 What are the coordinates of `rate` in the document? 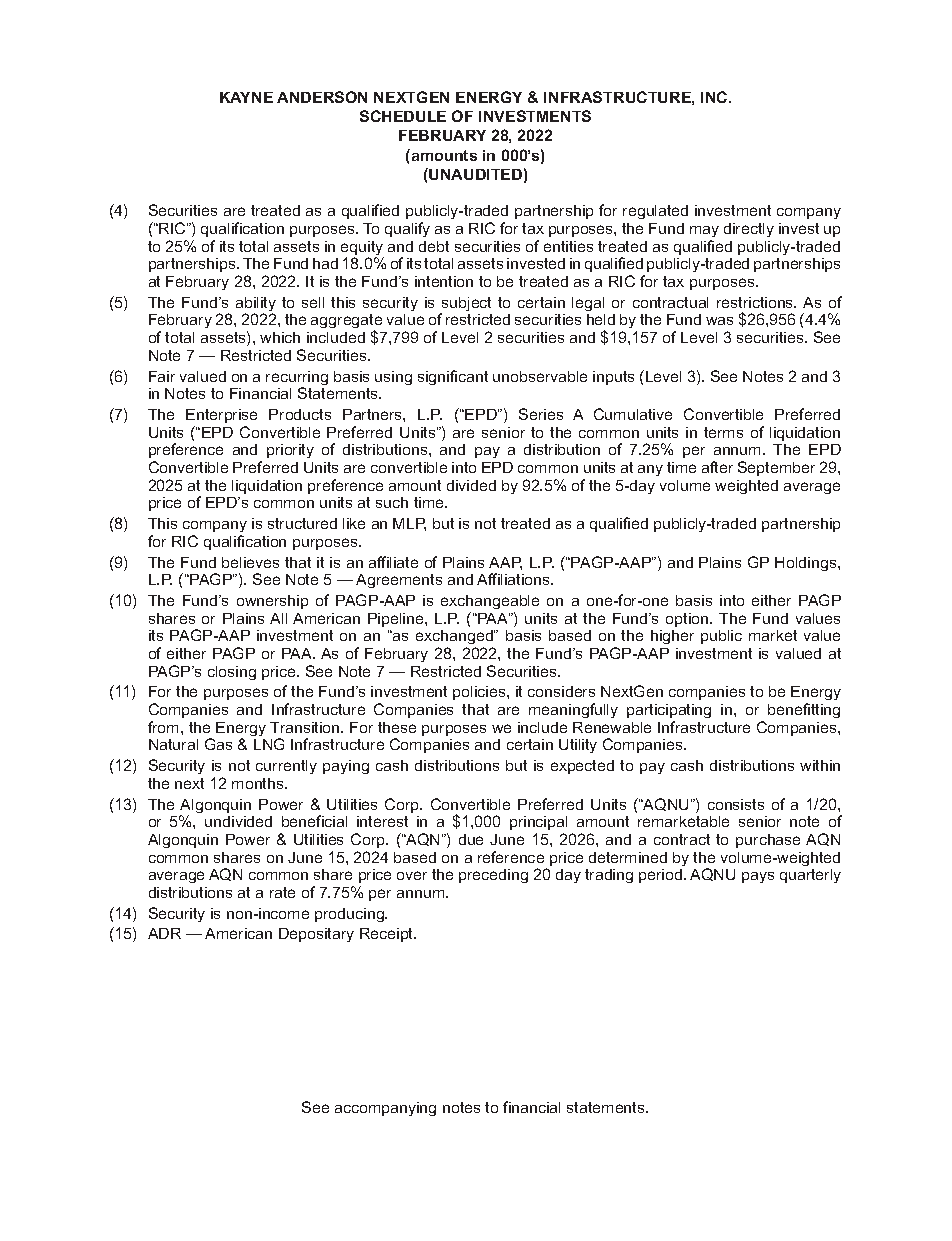 It's located at (282, 892).
